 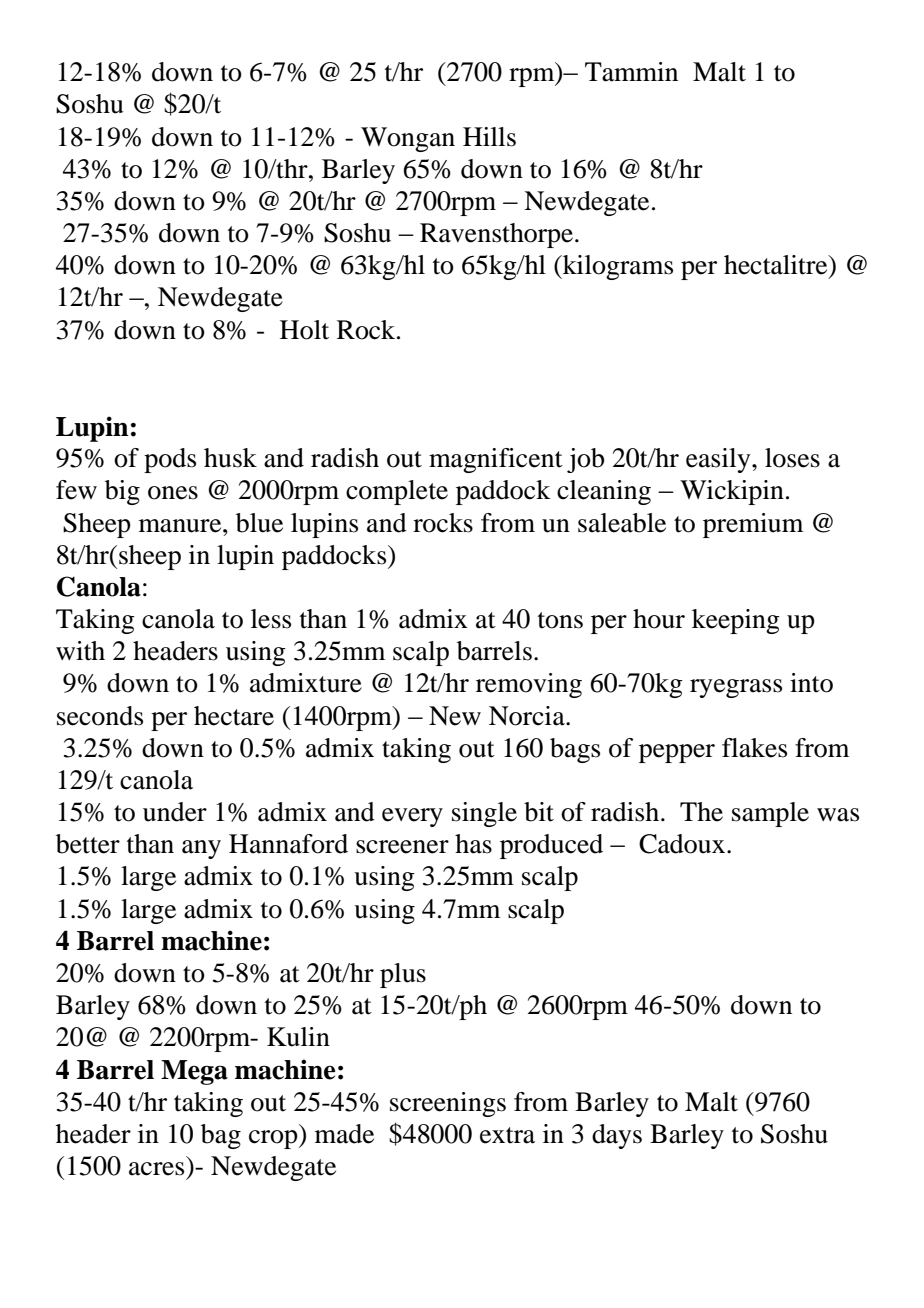 What do you see at coordinates (496, 460) in the screenshot?
I see `magnificent` at bounding box center [496, 460].
